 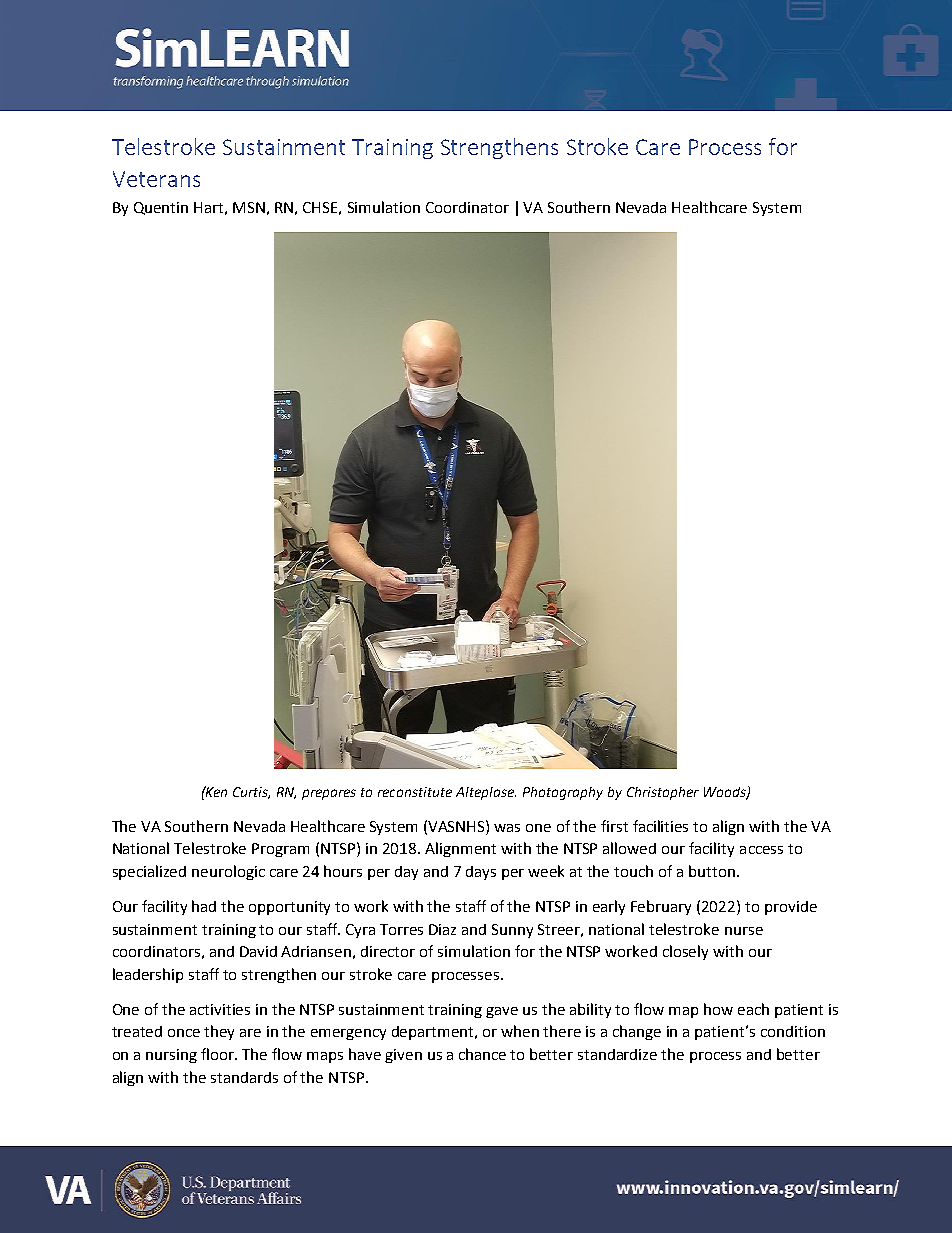 I want to click on was, so click(x=507, y=828).
